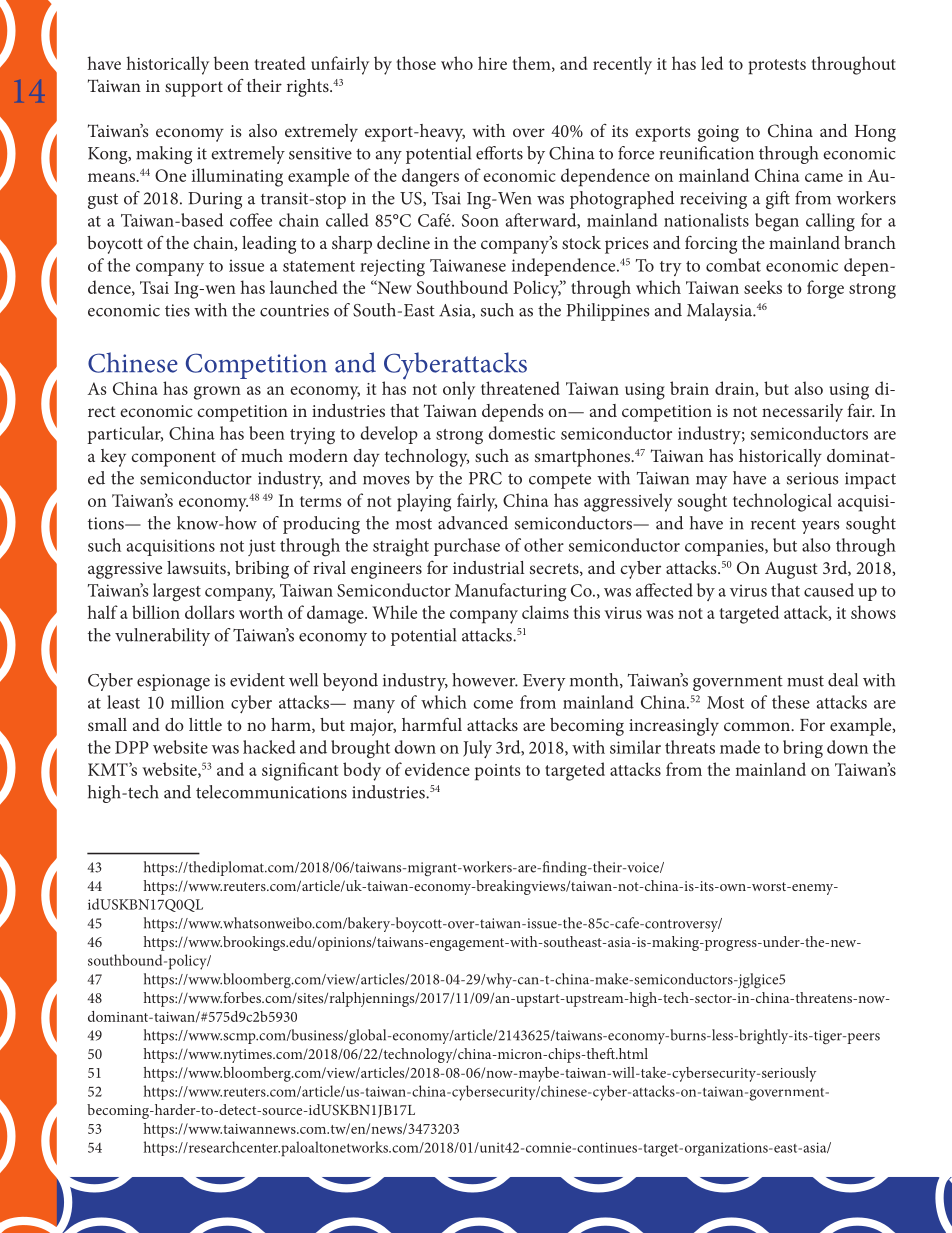 The width and height of the image is (952, 1233). I want to click on hire, so click(492, 63).
